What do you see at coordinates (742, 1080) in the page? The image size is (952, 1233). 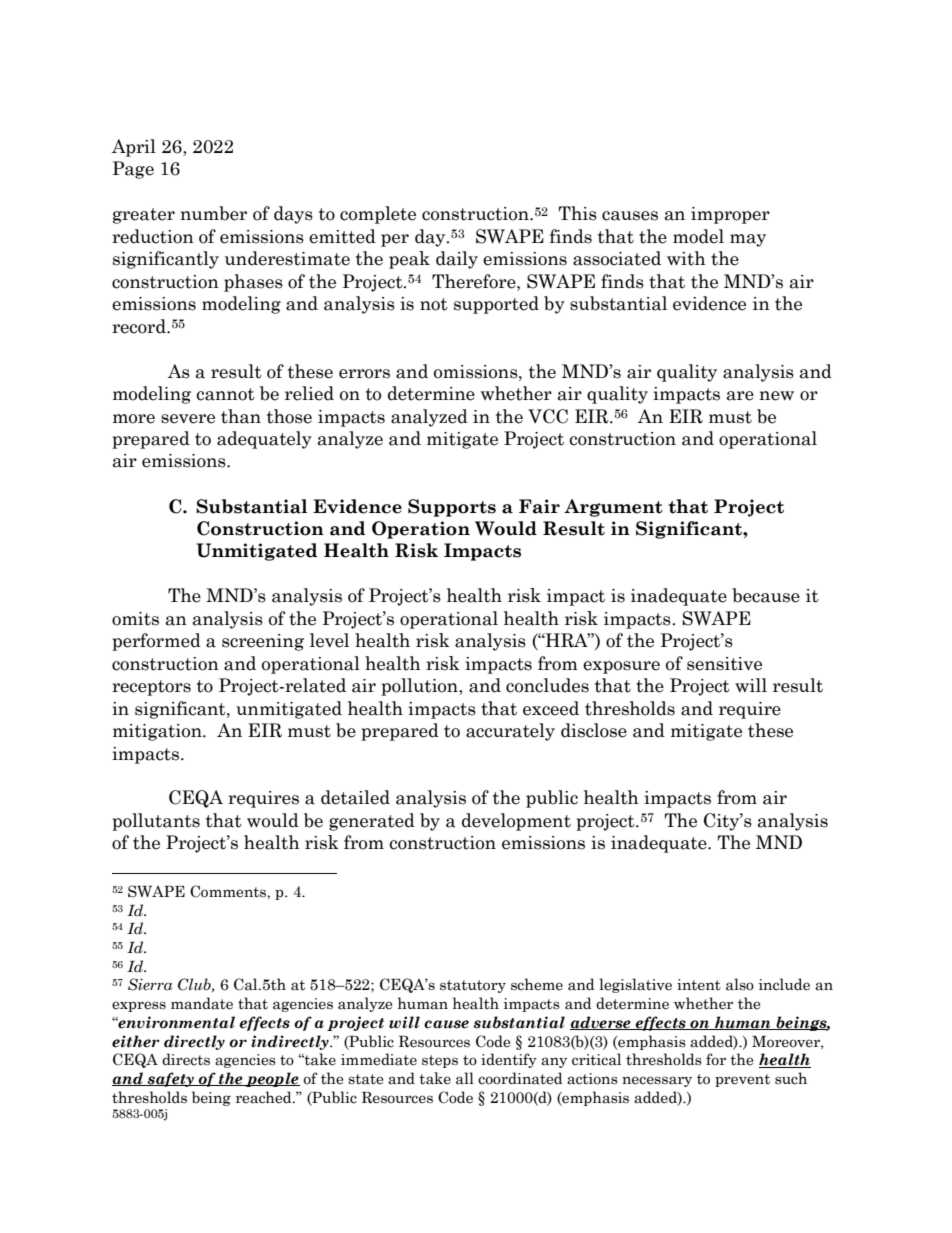 I see `prevent` at bounding box center [742, 1080].
